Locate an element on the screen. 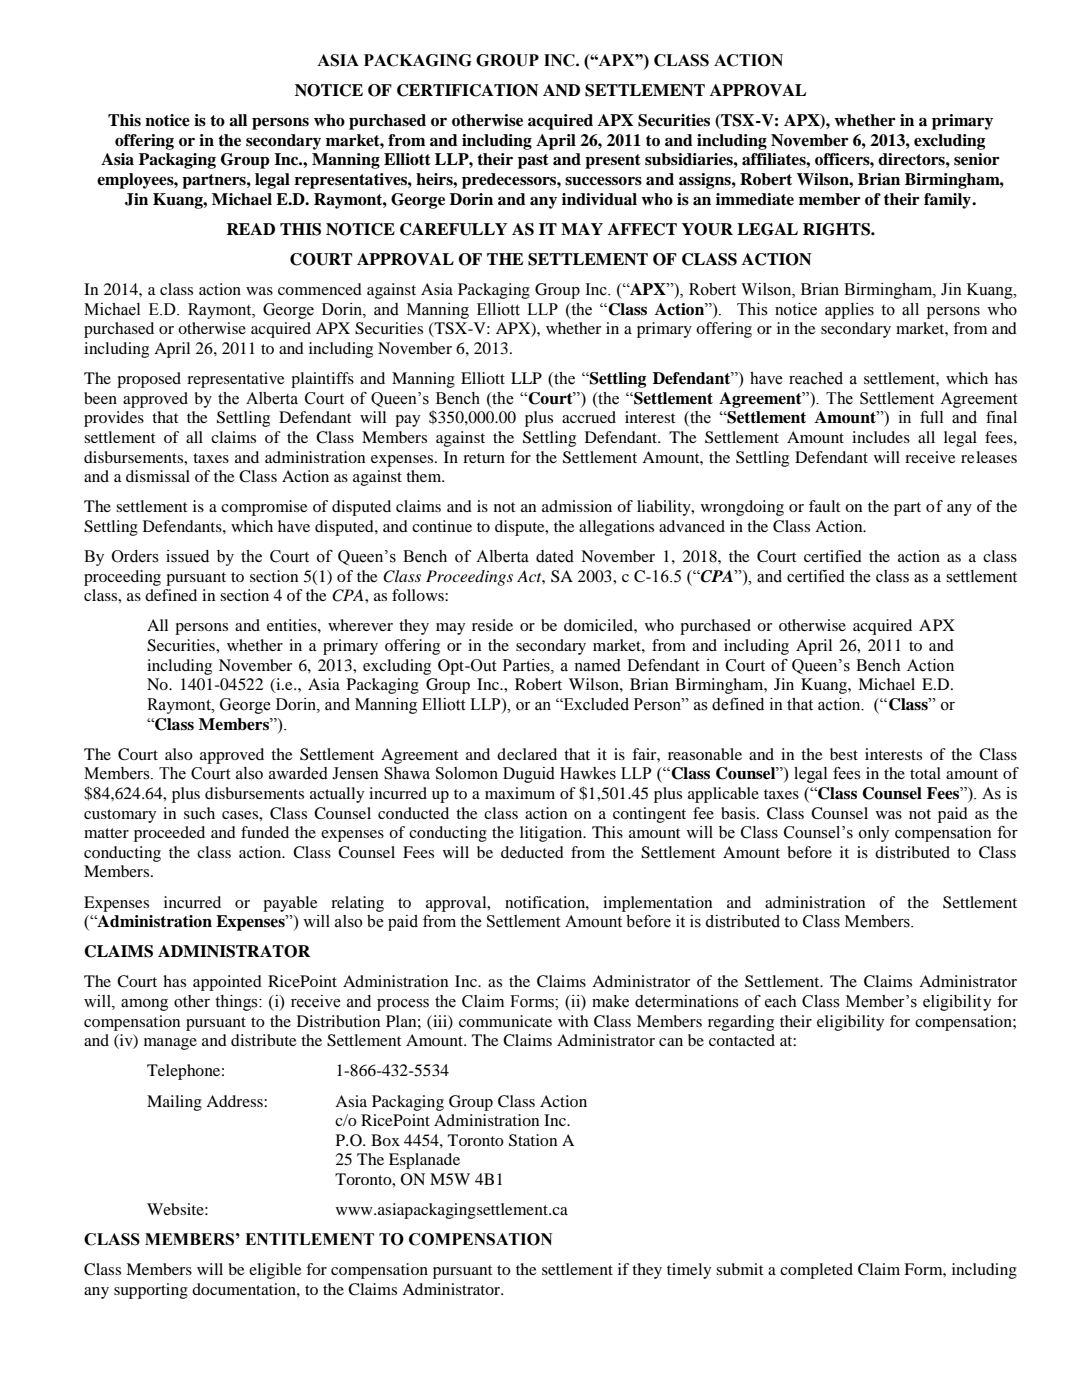  deducted is located at coordinates (532, 852).
